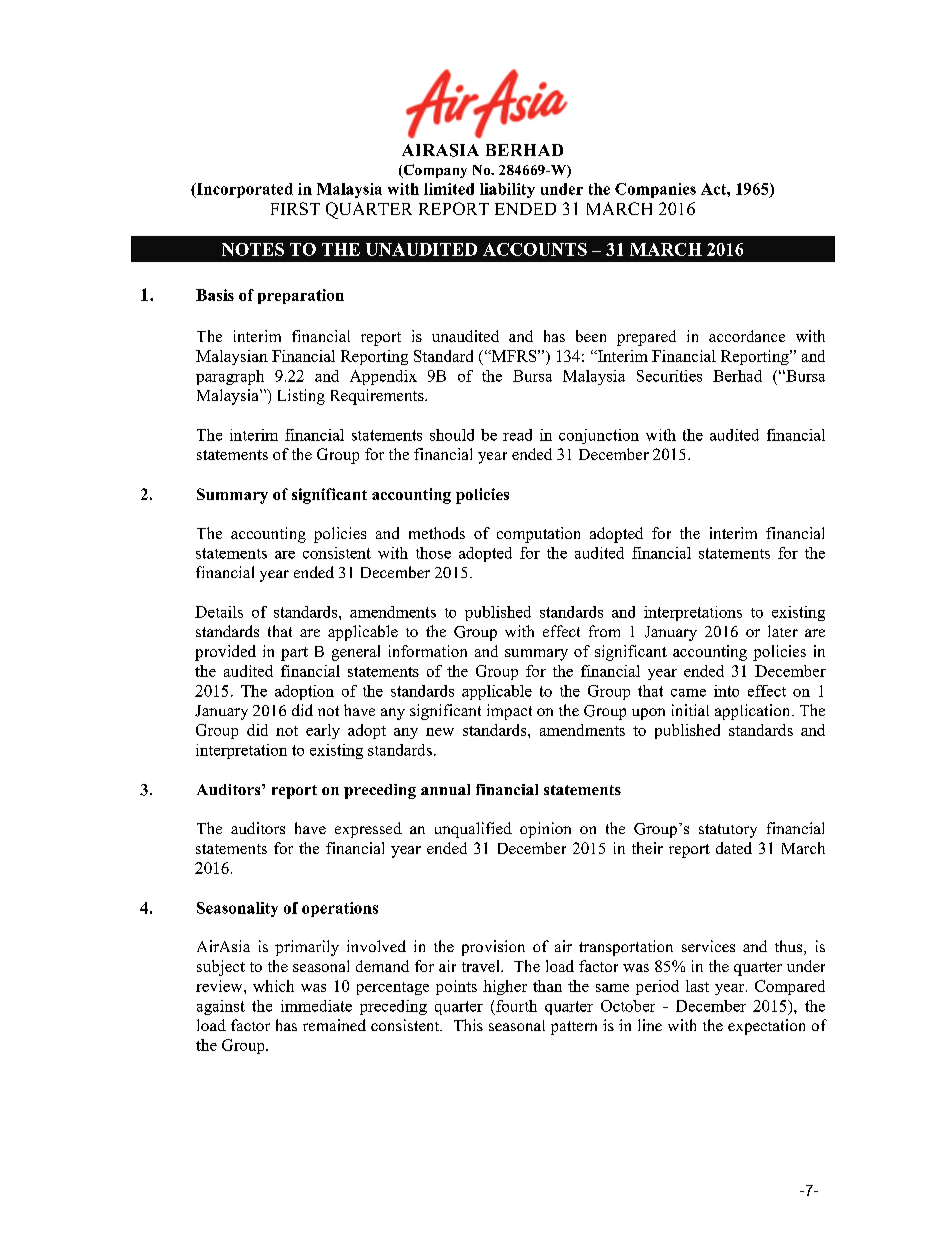 Image resolution: width=952 pixels, height=1233 pixels. Describe the element at coordinates (783, 631) in the screenshot. I see `later` at that location.
